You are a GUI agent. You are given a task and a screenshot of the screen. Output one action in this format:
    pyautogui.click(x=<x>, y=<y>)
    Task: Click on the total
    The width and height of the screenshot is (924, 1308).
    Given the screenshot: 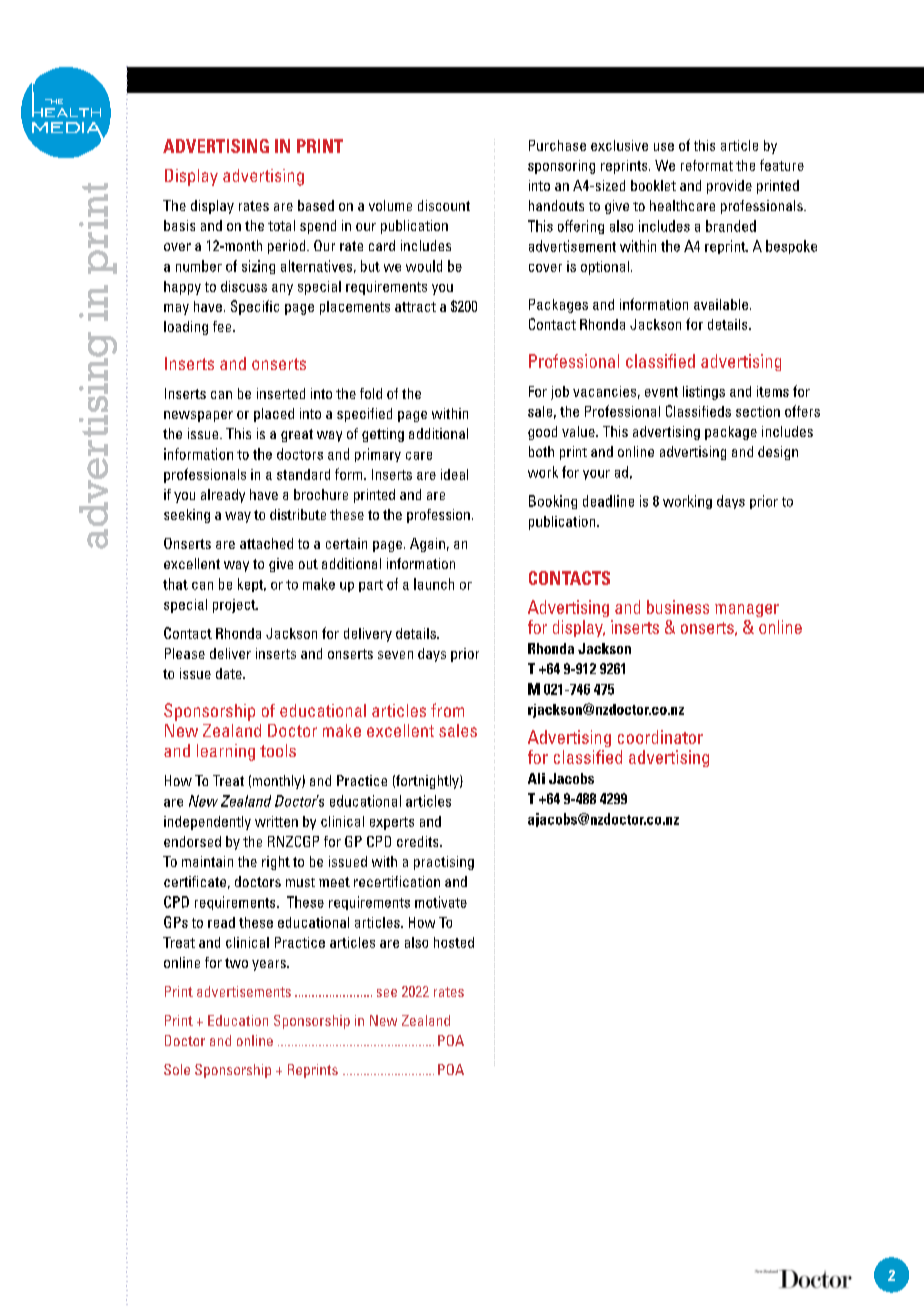 What is the action you would take?
    pyautogui.click(x=281, y=225)
